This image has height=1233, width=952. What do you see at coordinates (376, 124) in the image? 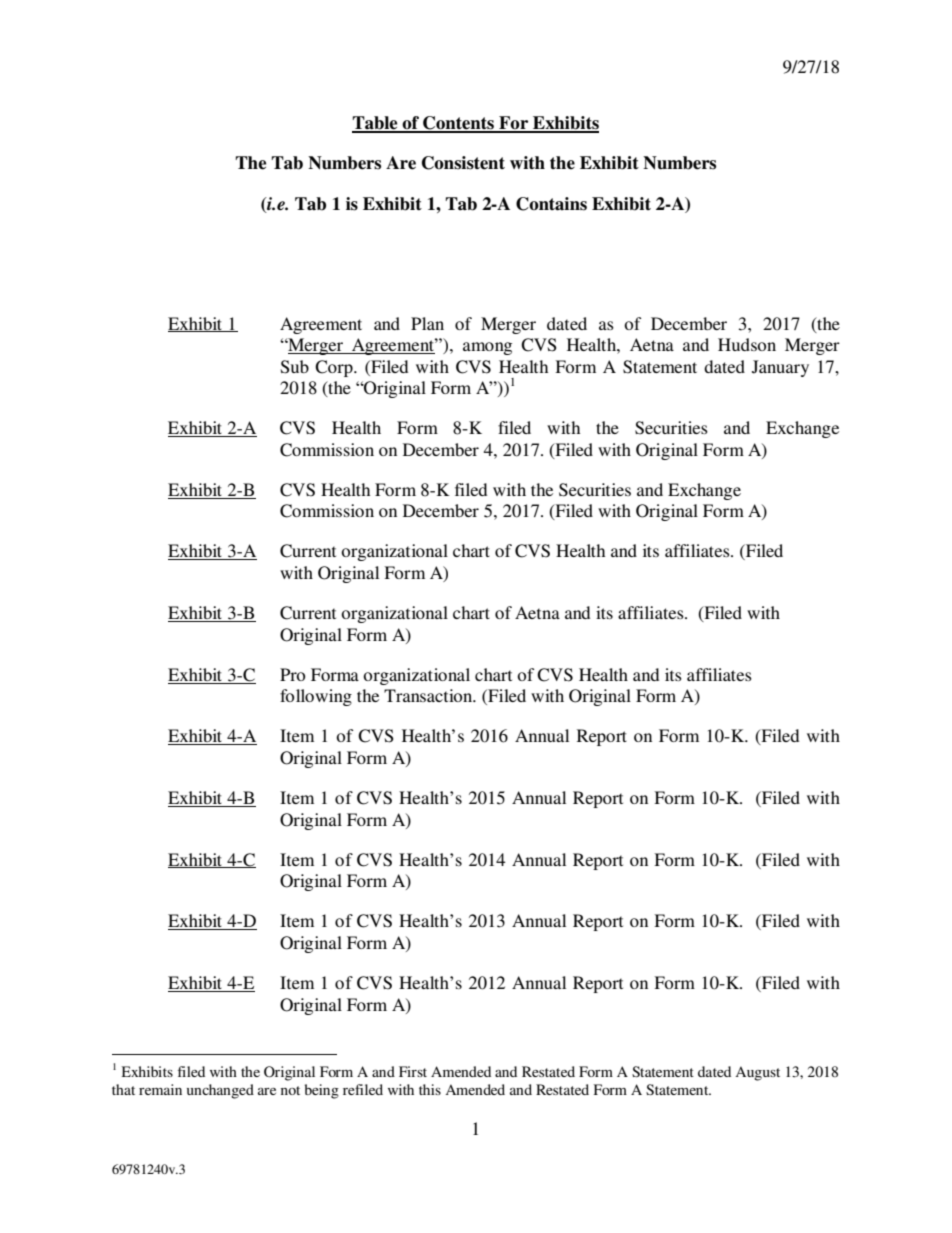
I see `Table` at bounding box center [376, 124].
